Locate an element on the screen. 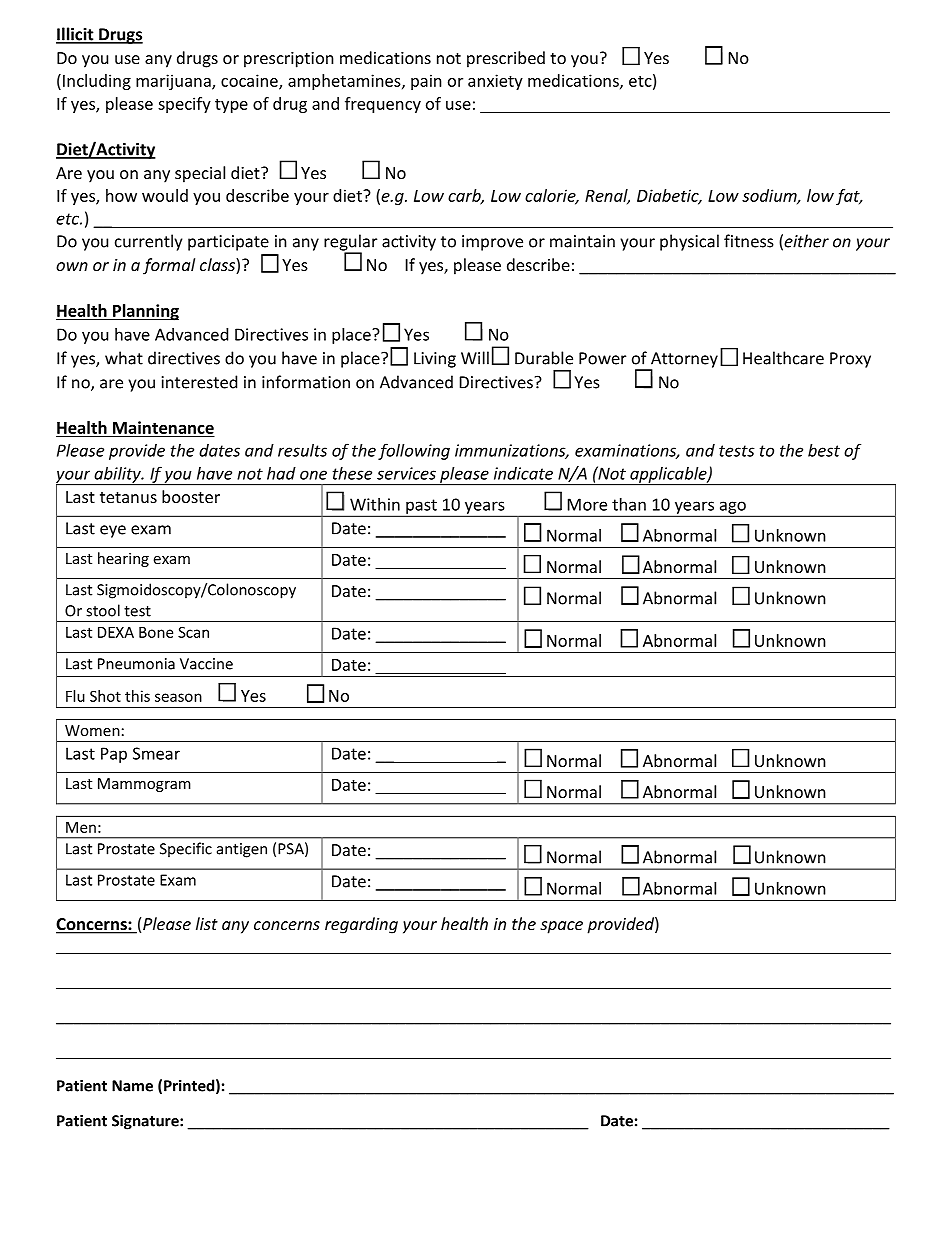  Name is located at coordinates (132, 1086).
